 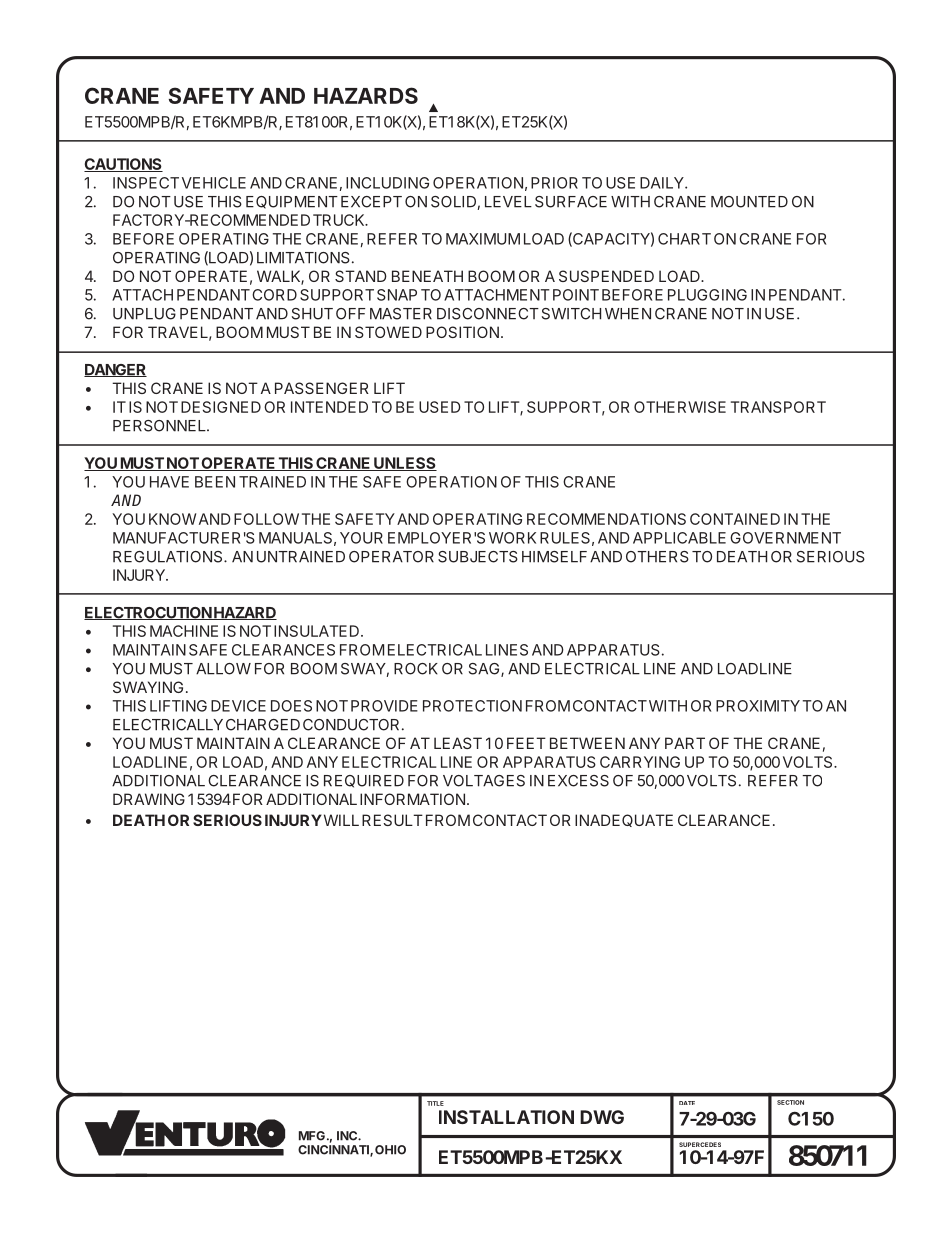 I want to click on INFORMATION, so click(x=412, y=799).
